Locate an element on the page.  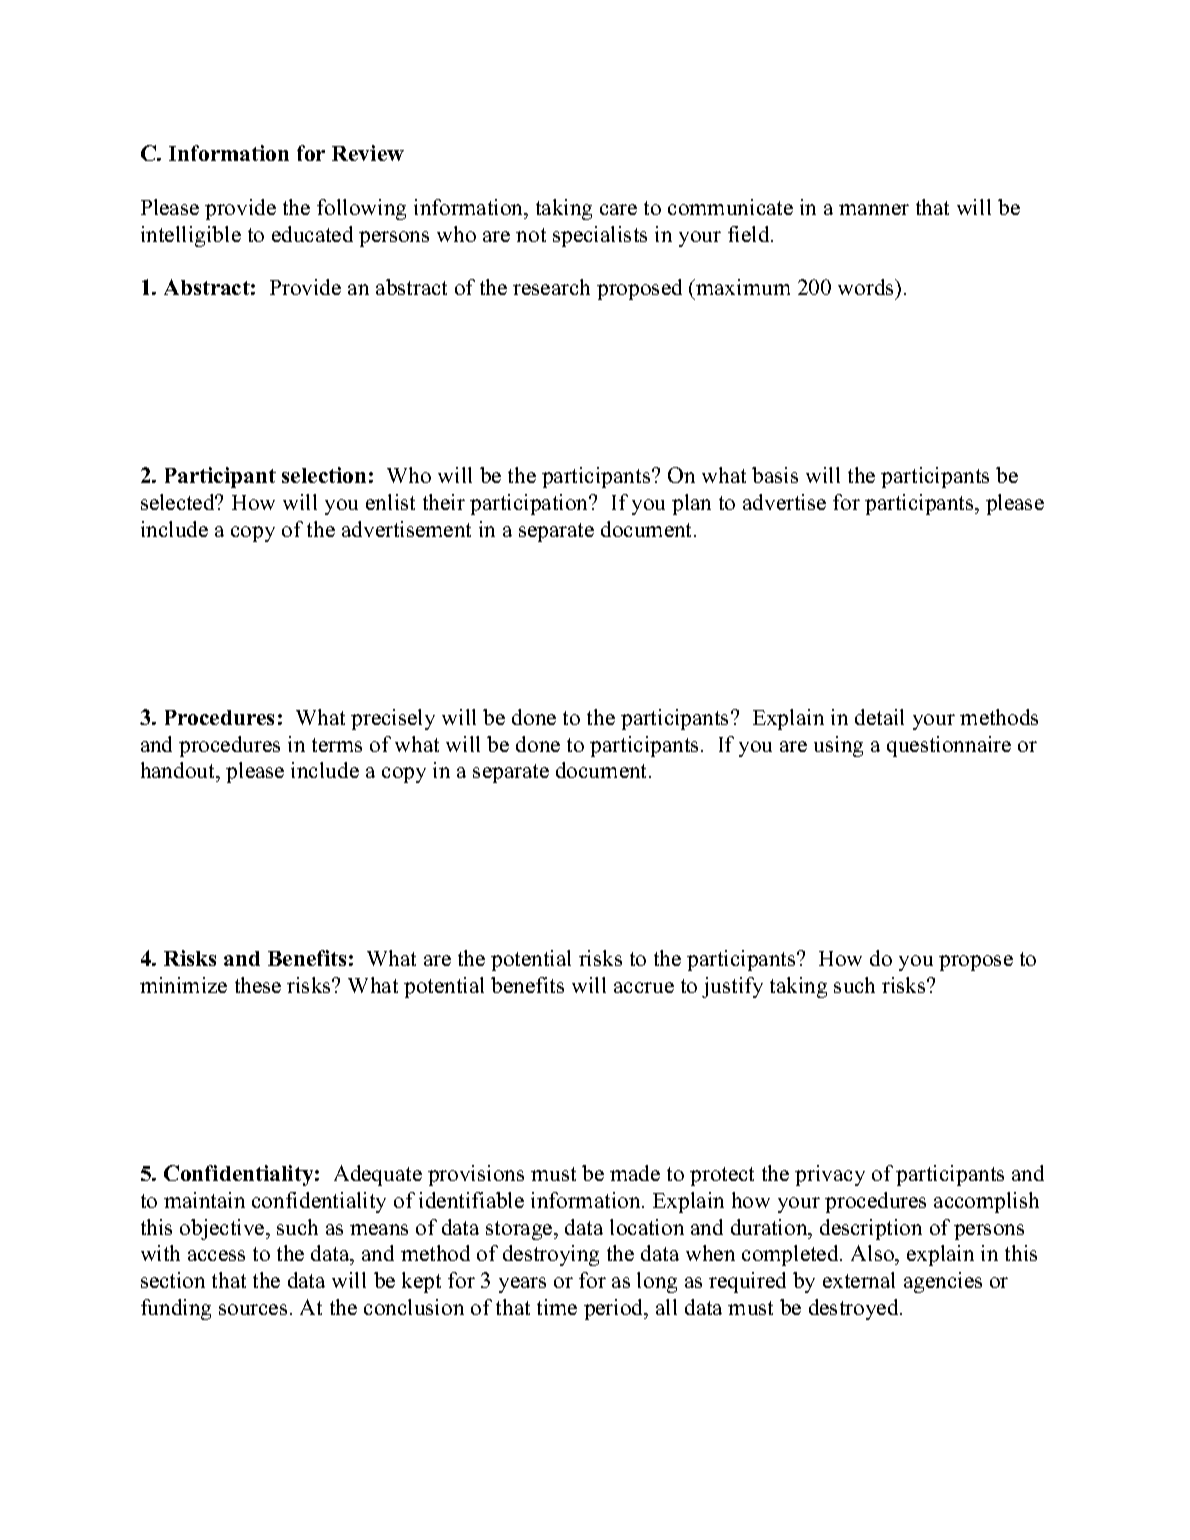
educated is located at coordinates (312, 234).
